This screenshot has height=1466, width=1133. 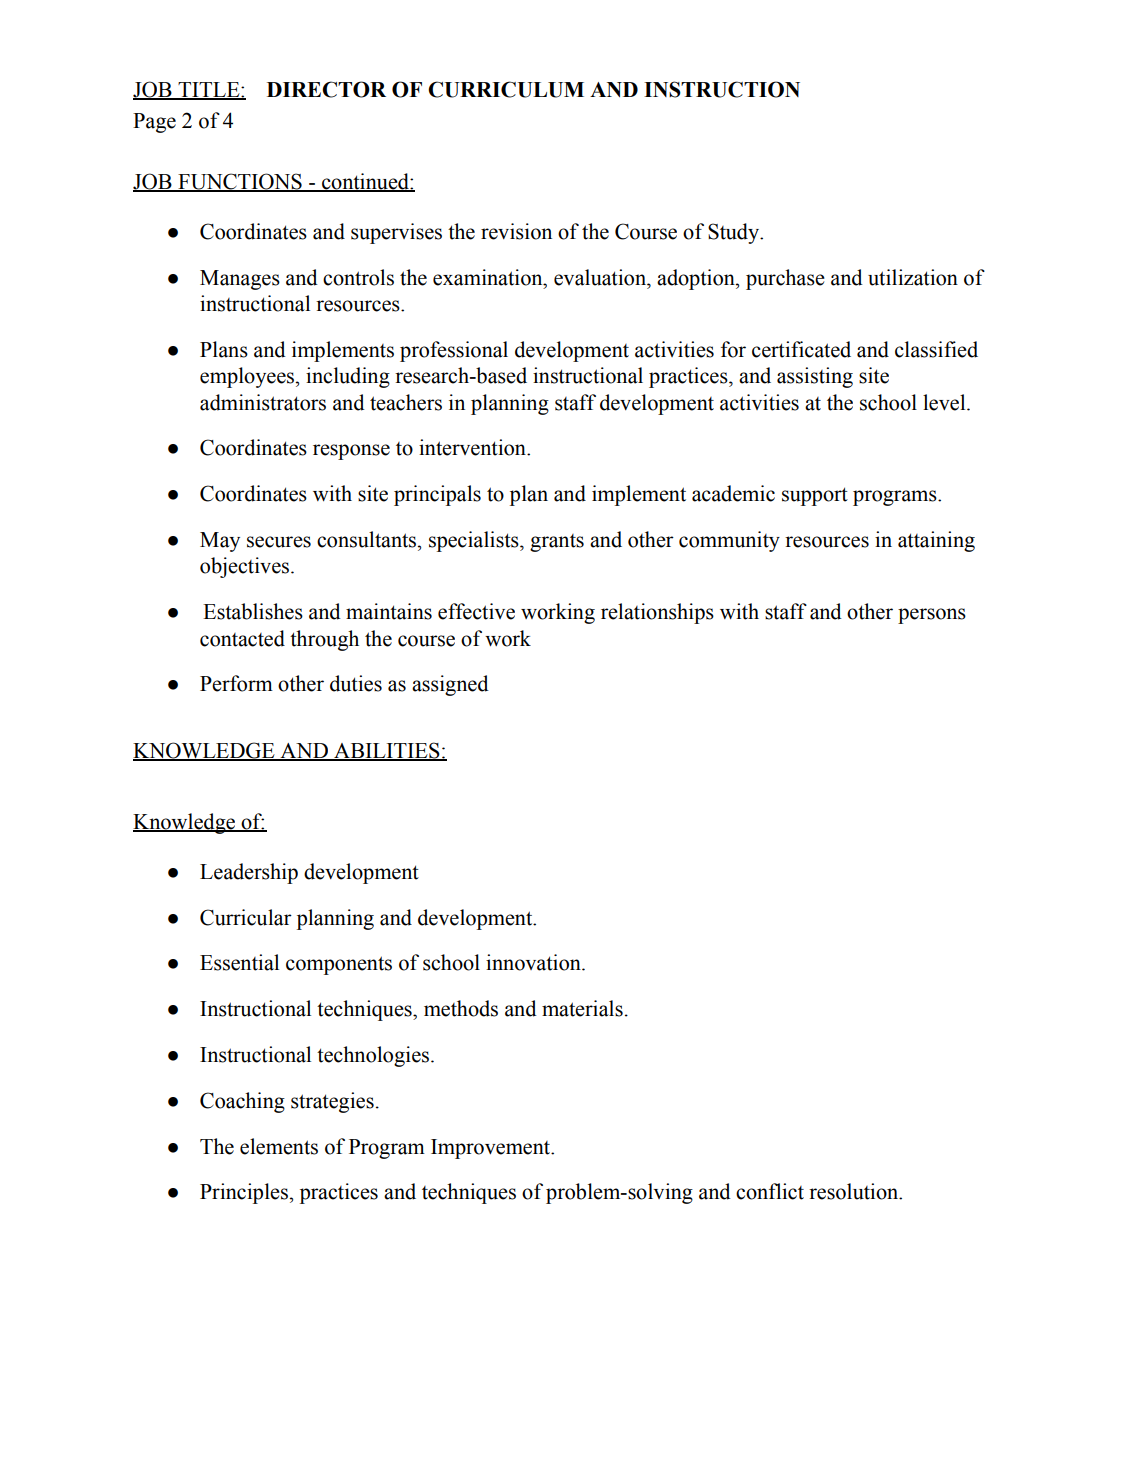 I want to click on Study, so click(x=735, y=233).
